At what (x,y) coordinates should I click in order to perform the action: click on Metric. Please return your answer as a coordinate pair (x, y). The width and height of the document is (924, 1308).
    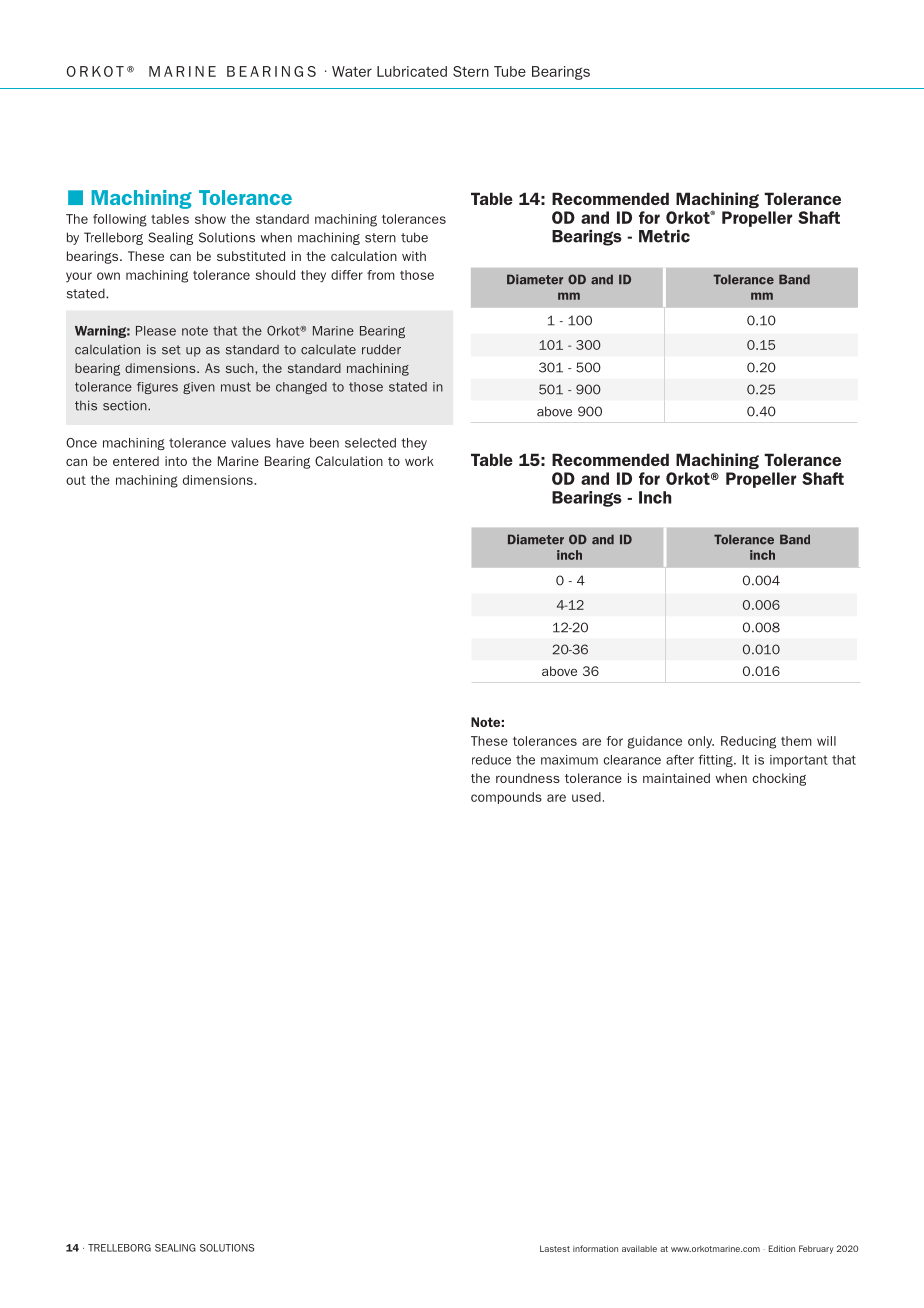
    Looking at the image, I should click on (664, 236).
